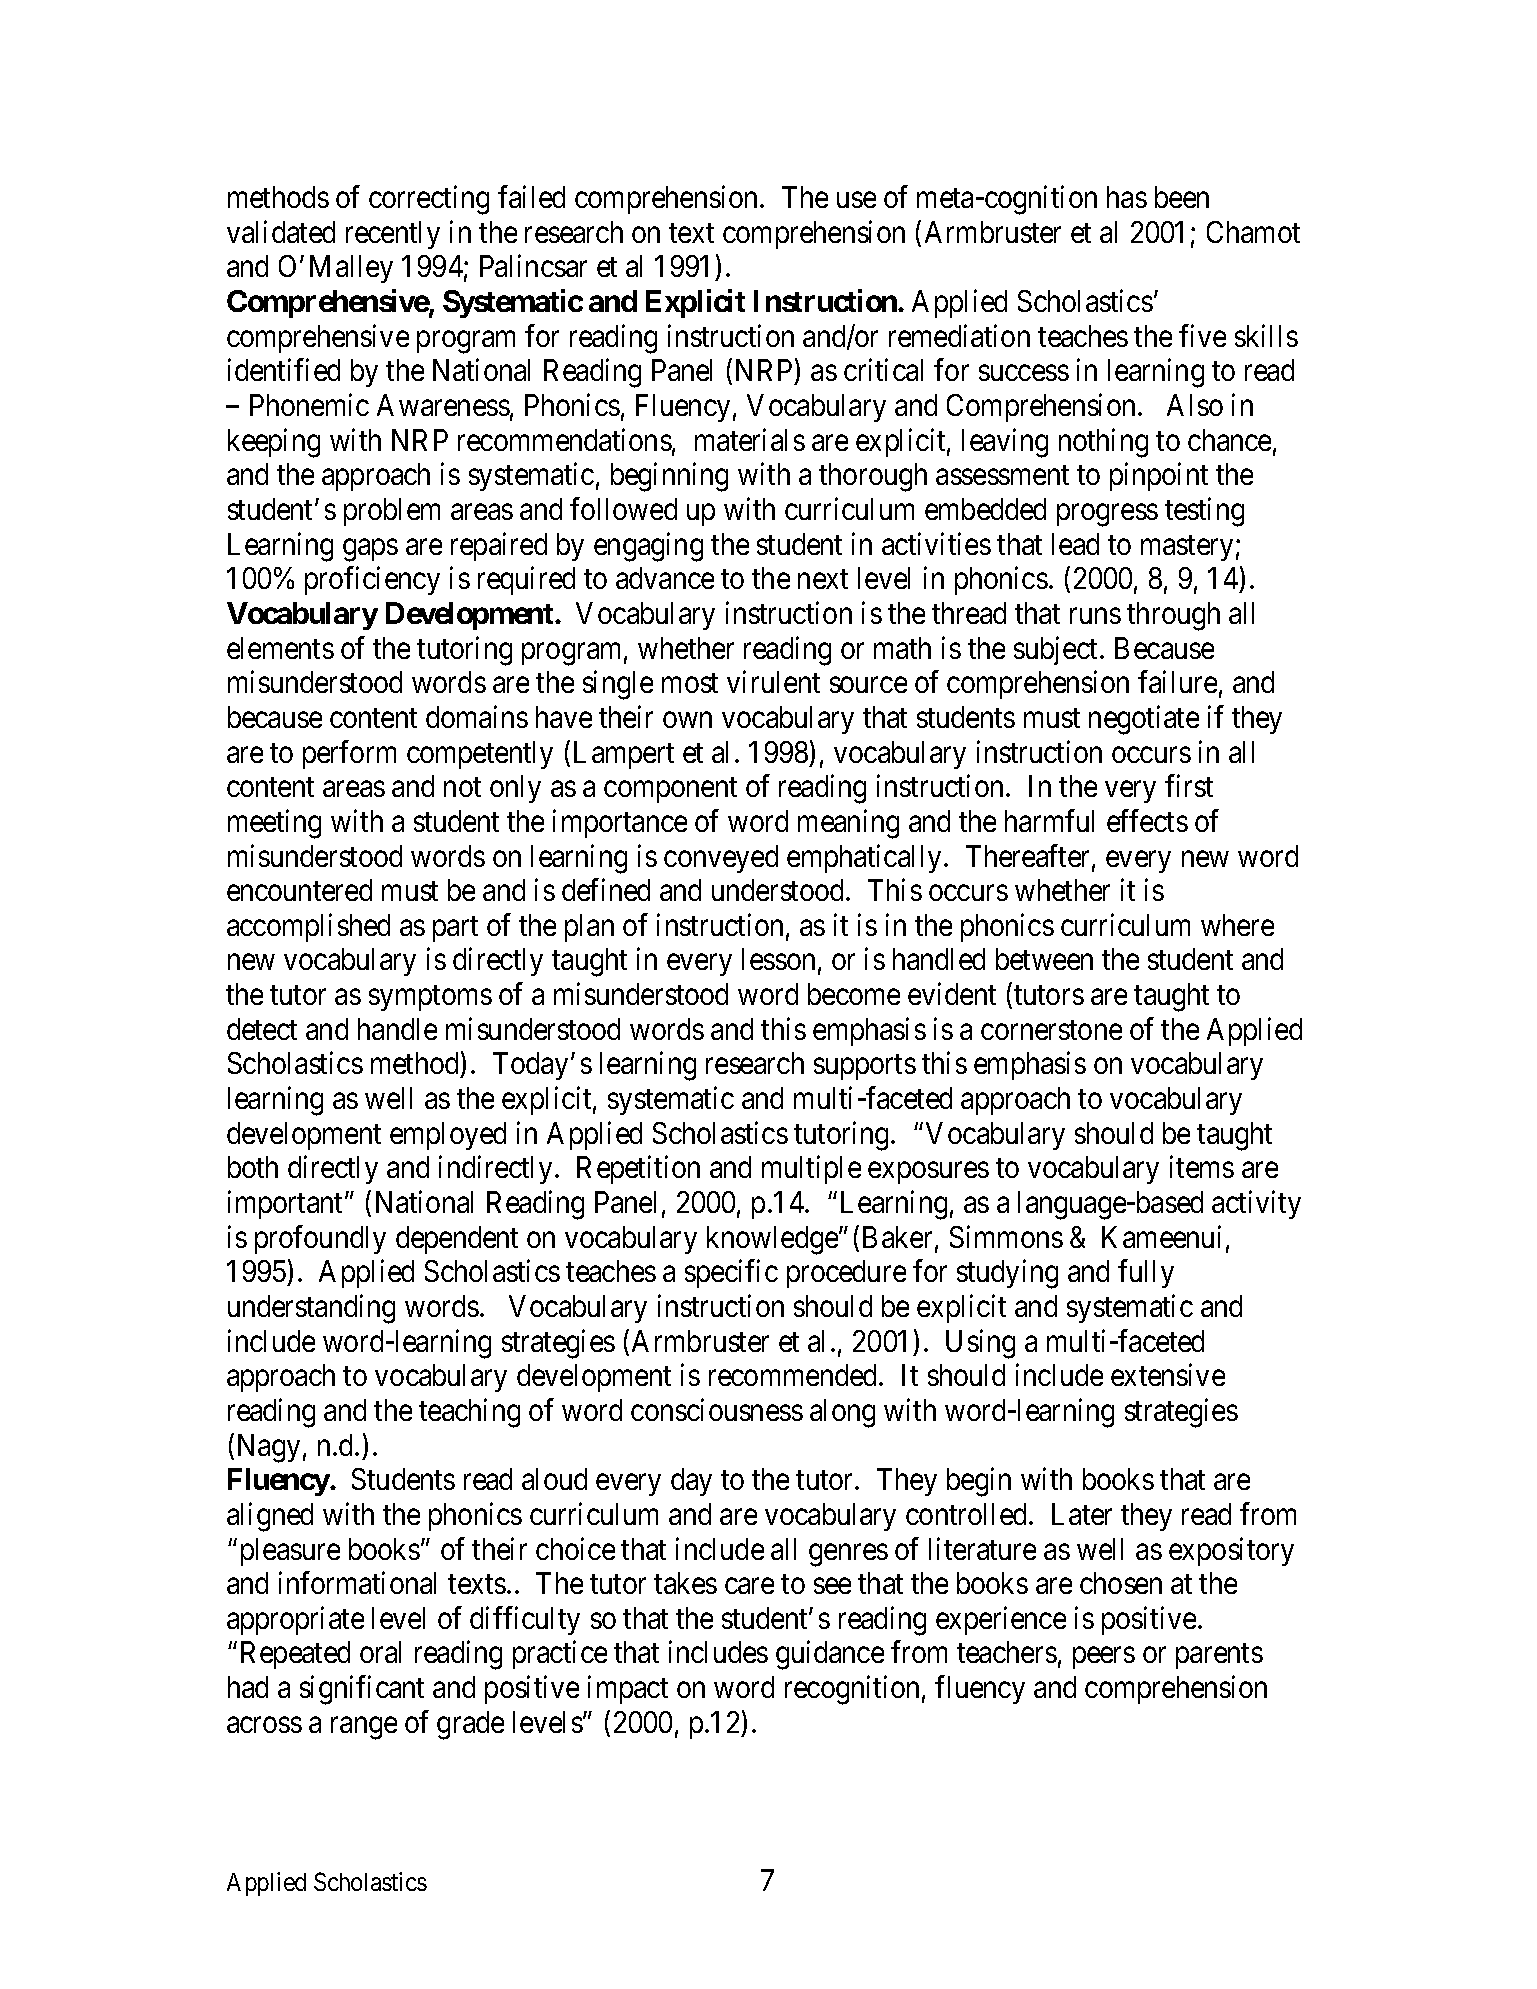 This image has width=1537, height=1989. I want to click on significant, so click(362, 1690).
